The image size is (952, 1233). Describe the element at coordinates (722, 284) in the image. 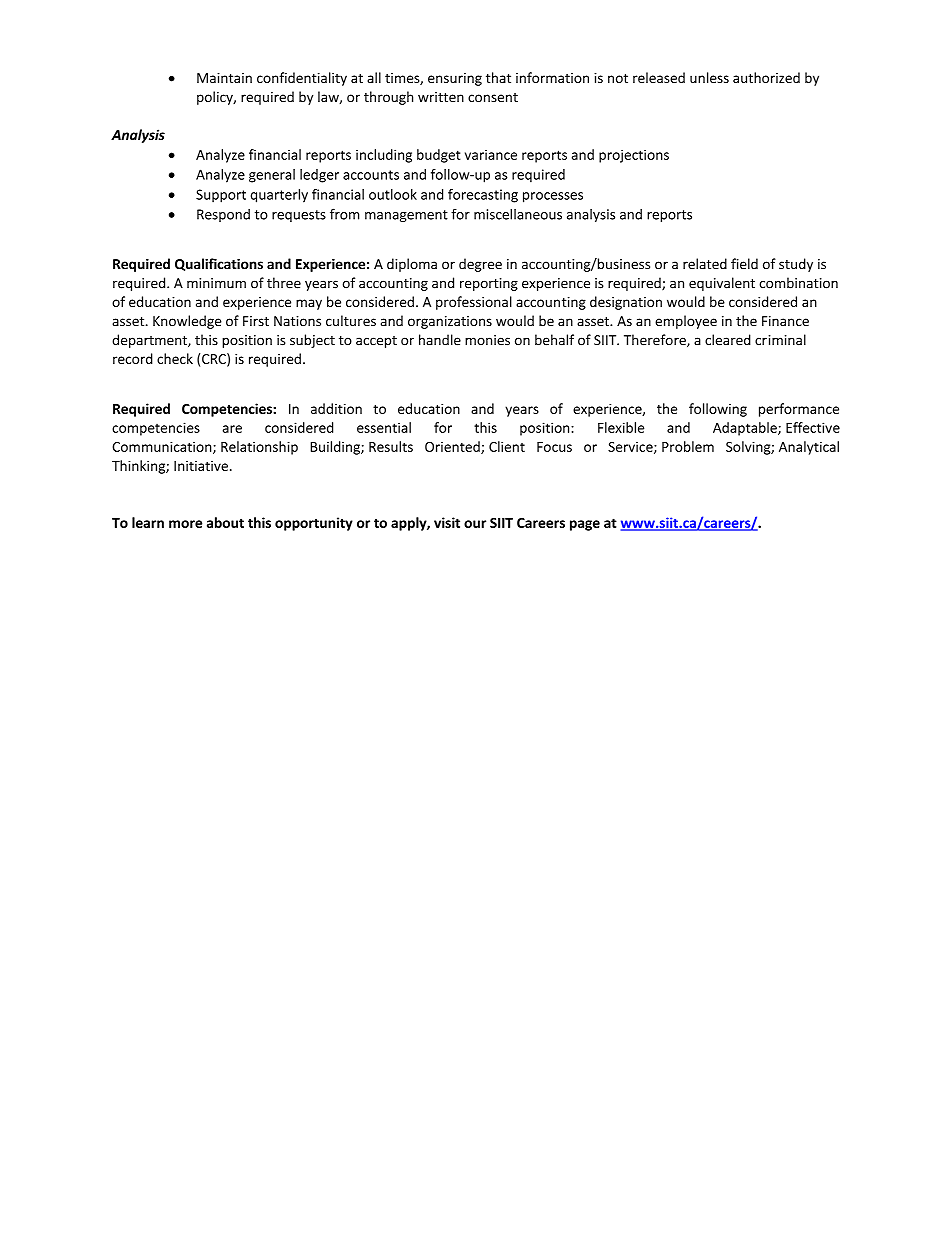

I see `equivalent` at that location.
